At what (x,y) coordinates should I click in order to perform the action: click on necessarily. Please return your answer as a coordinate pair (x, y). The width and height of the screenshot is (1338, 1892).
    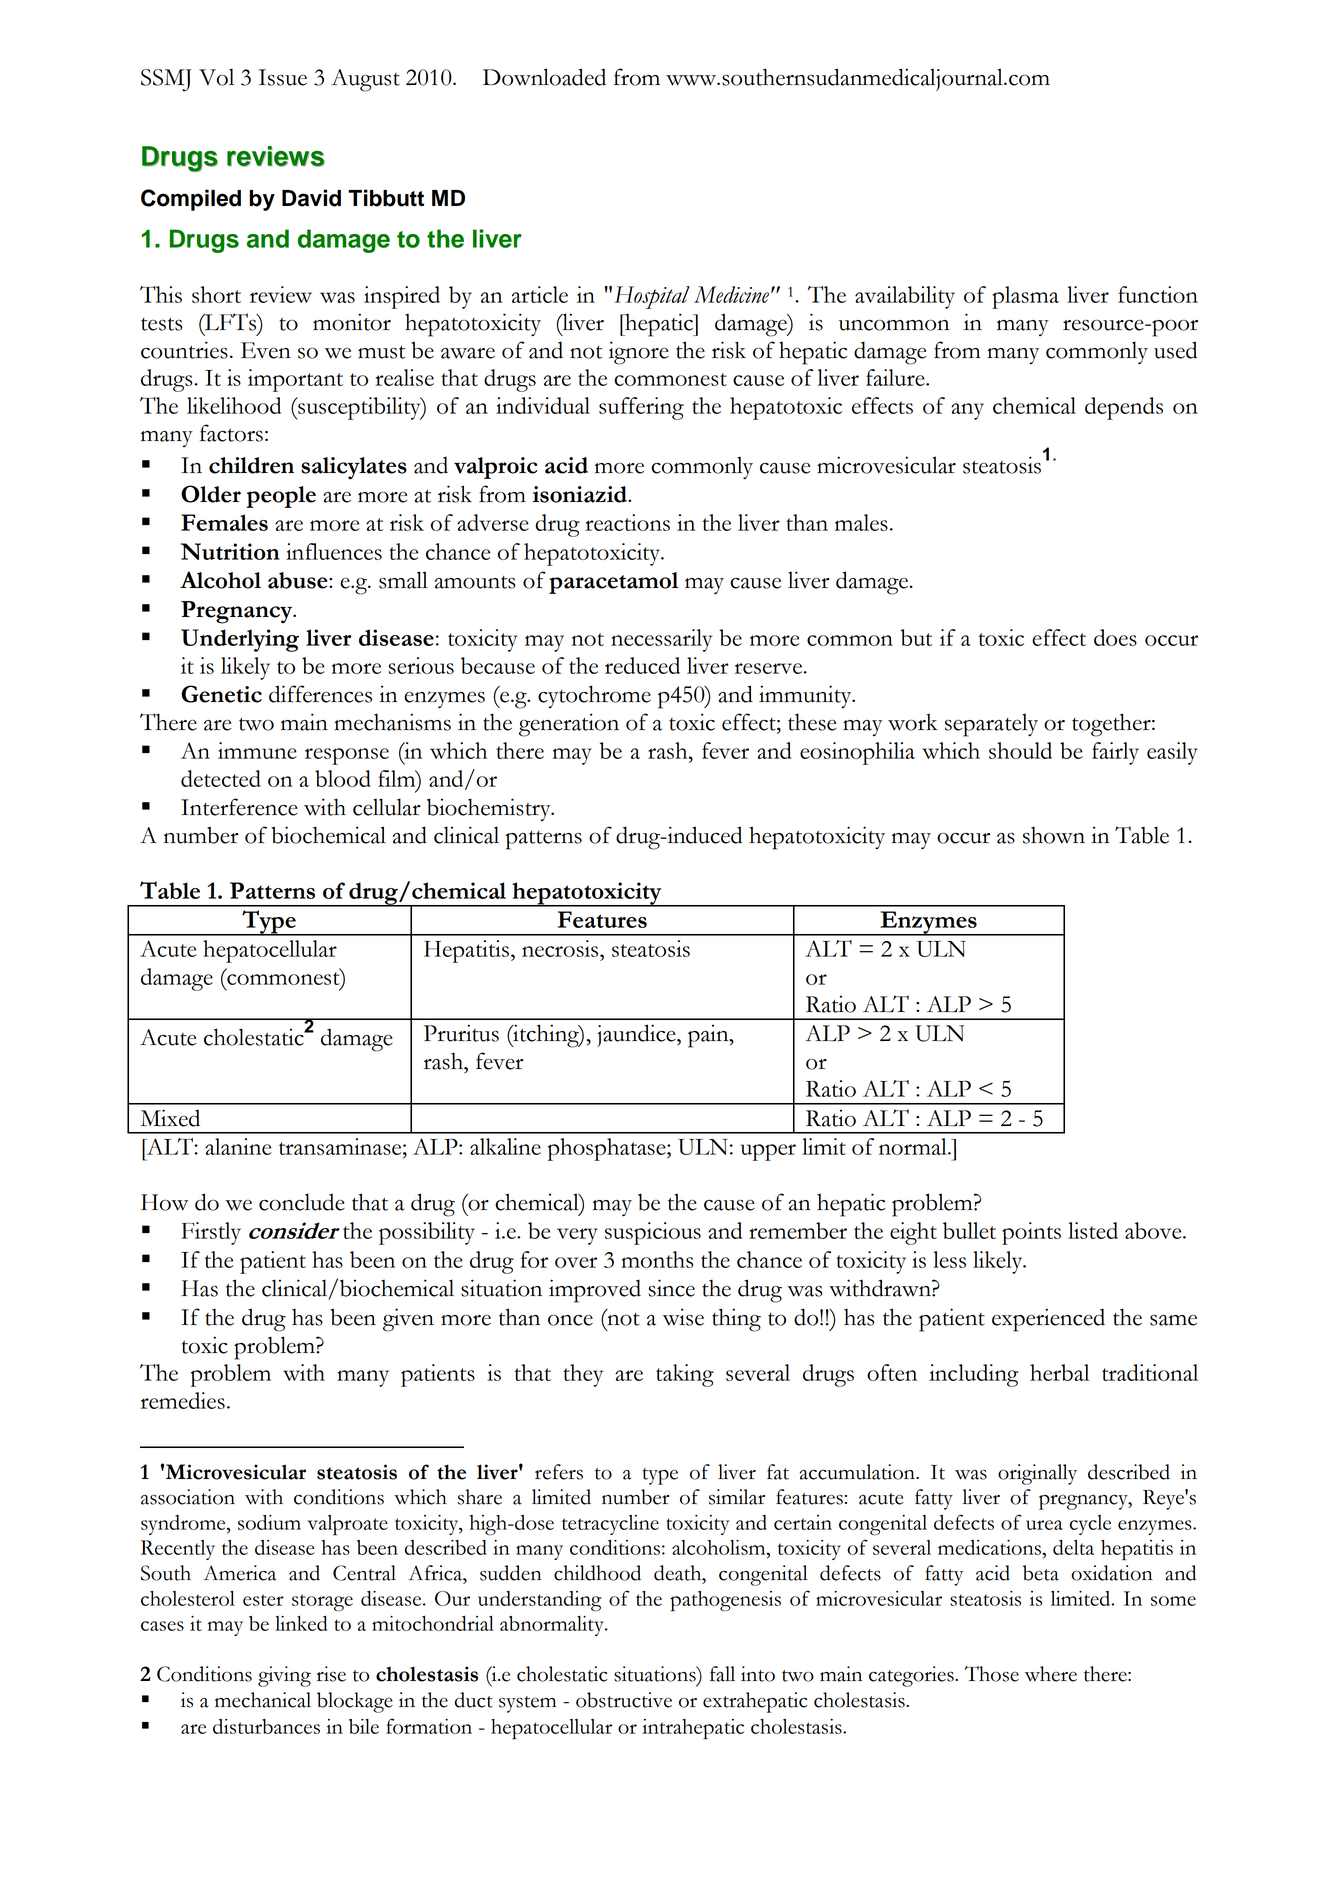
    Looking at the image, I should click on (661, 640).
